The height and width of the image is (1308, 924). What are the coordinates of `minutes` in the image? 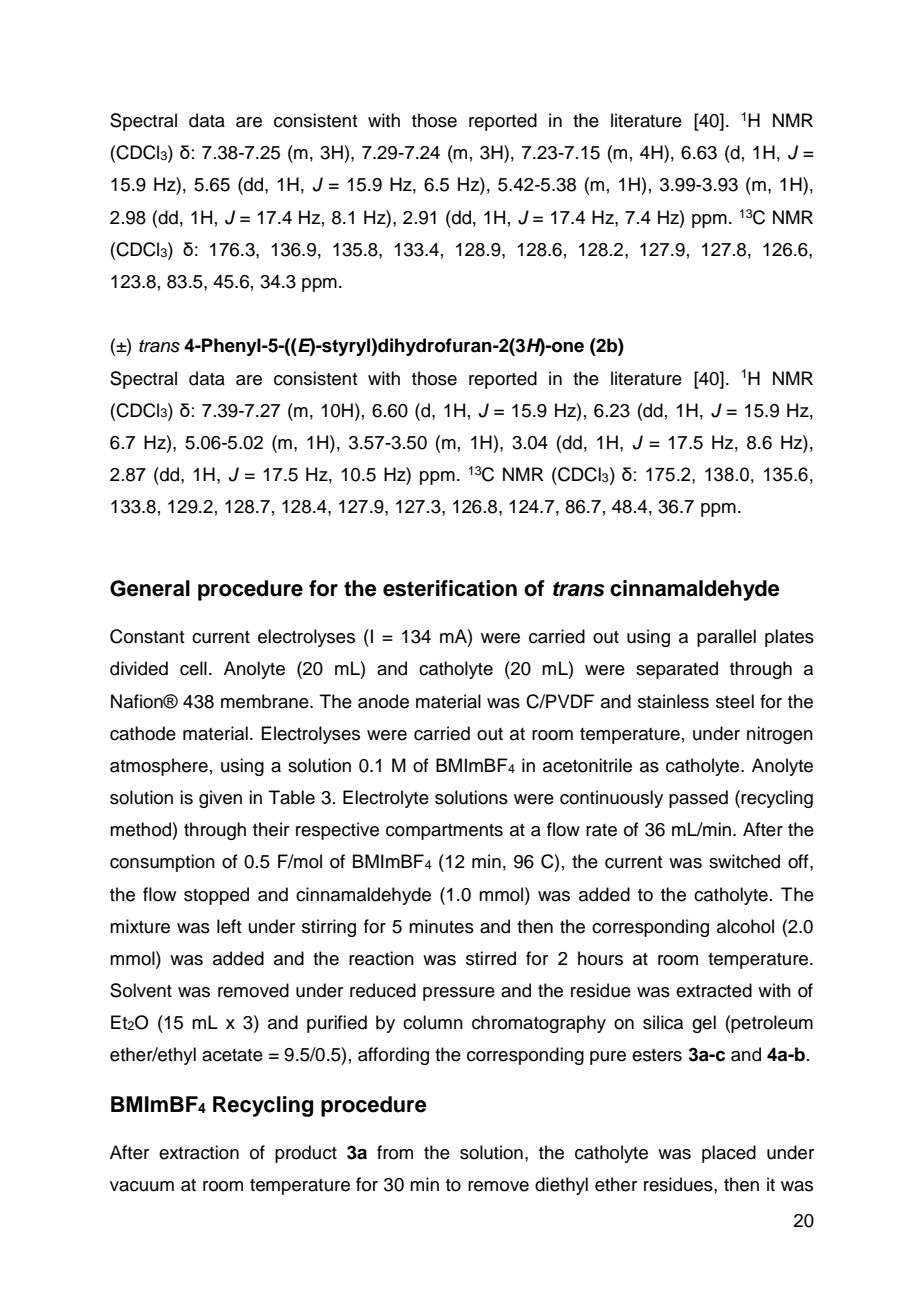 It's located at (441, 926).
